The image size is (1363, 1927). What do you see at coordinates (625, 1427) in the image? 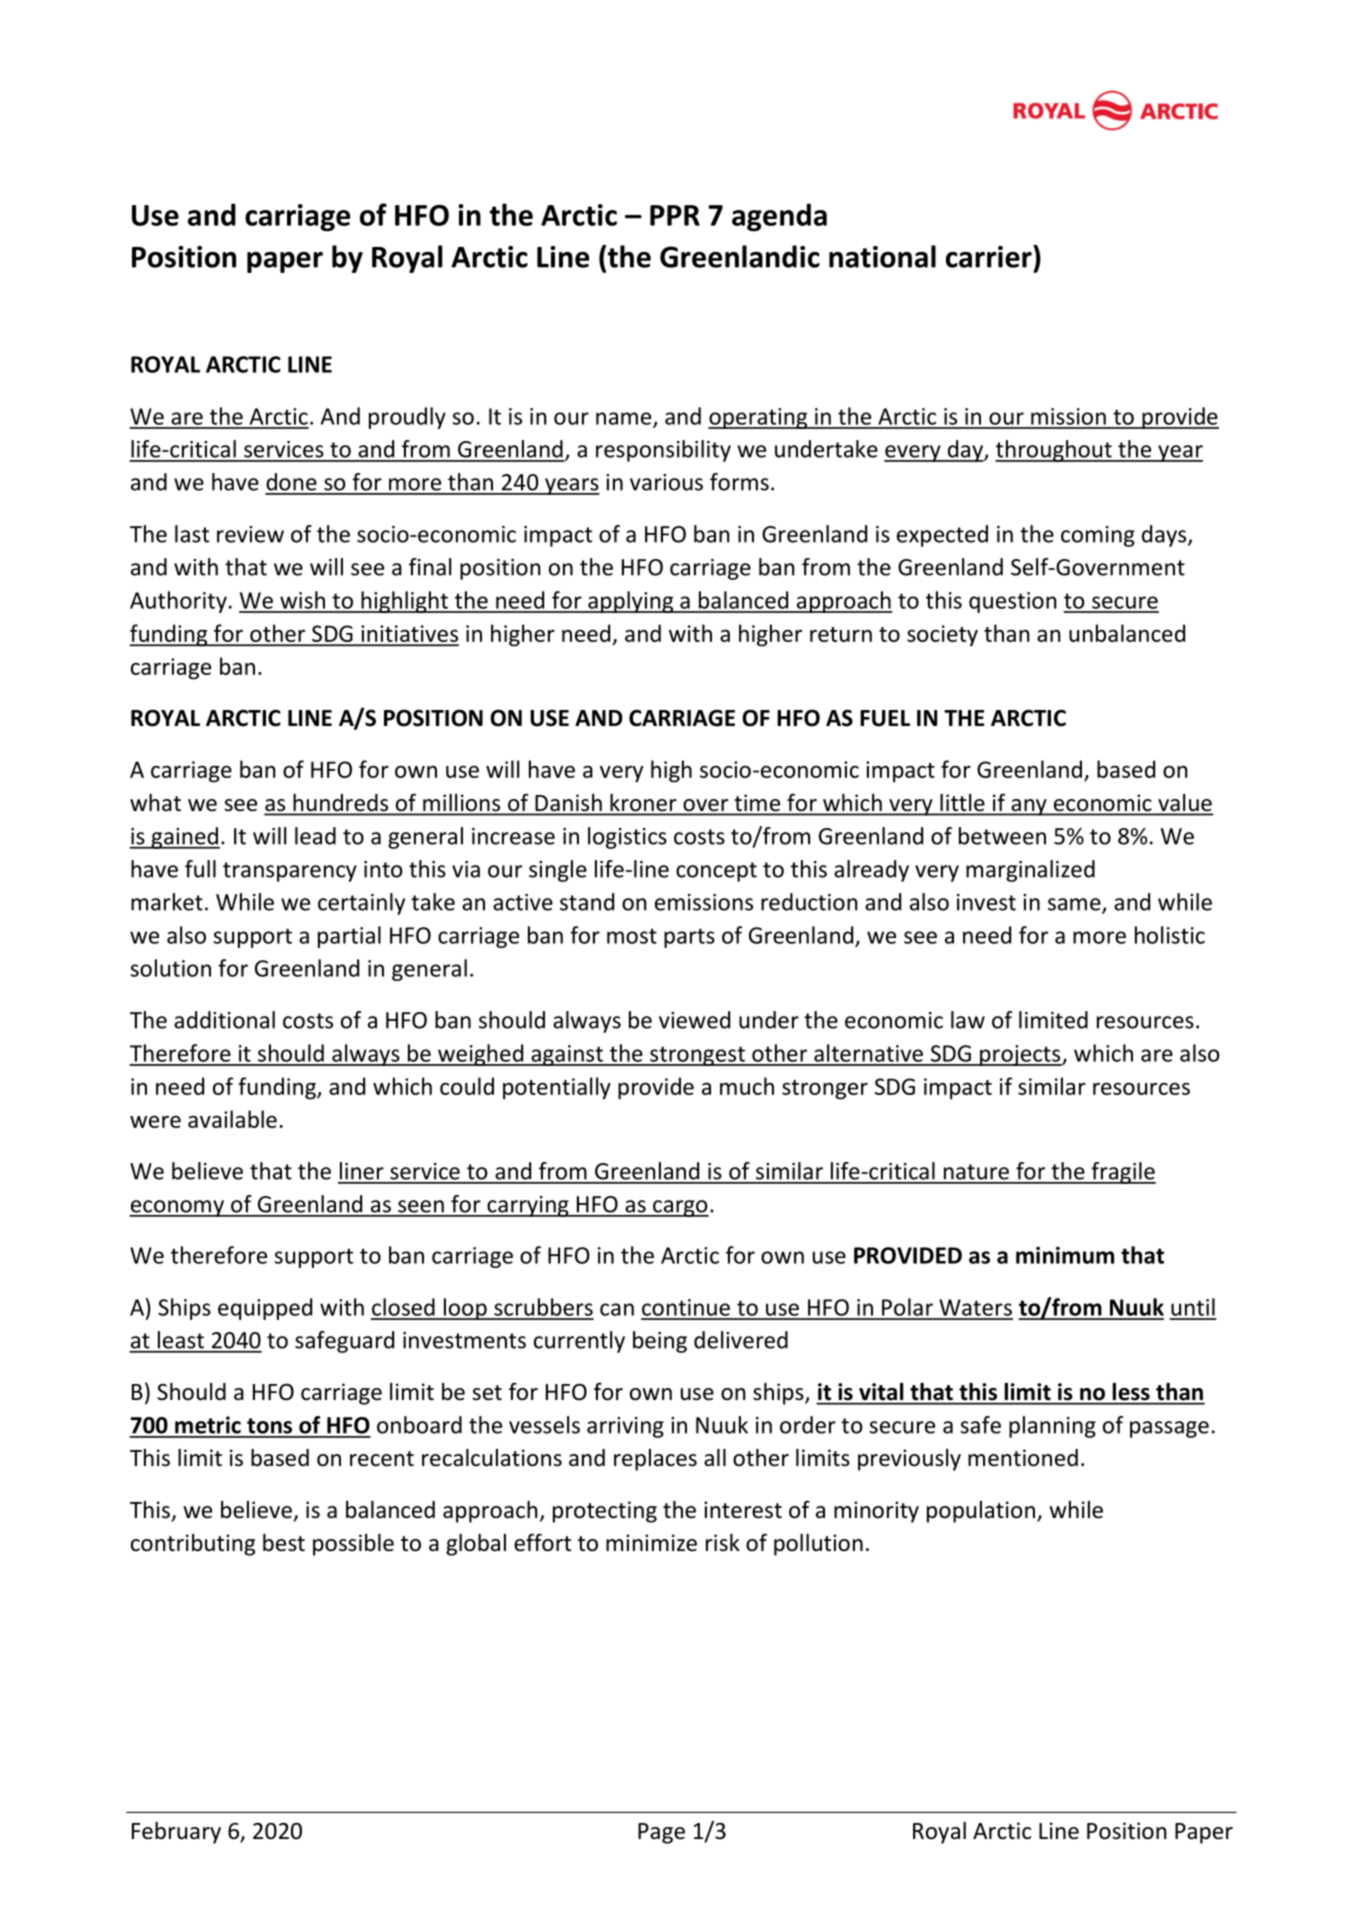
I see `arriving` at bounding box center [625, 1427].
